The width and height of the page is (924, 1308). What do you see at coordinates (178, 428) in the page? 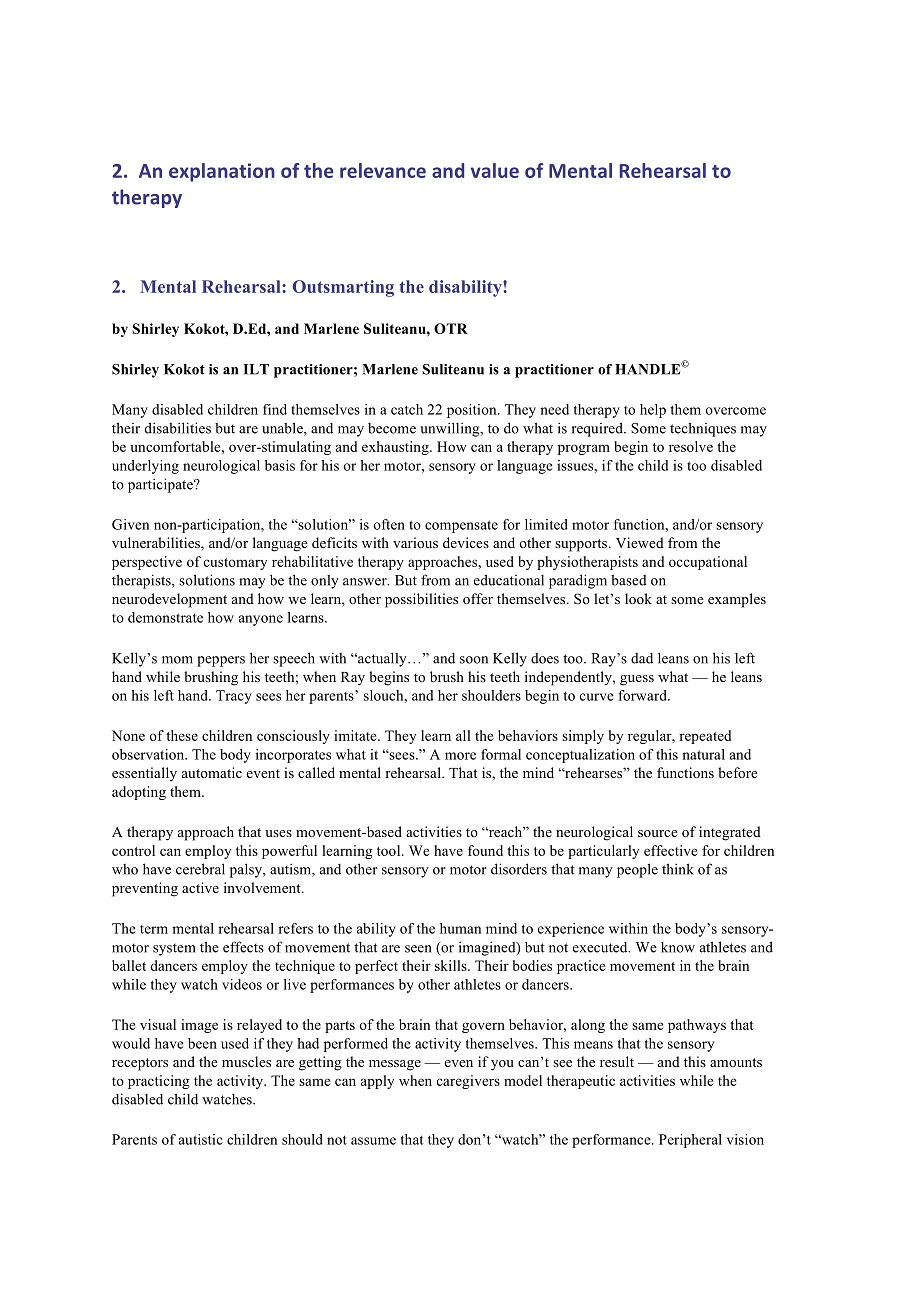
I see `disabilities` at bounding box center [178, 428].
